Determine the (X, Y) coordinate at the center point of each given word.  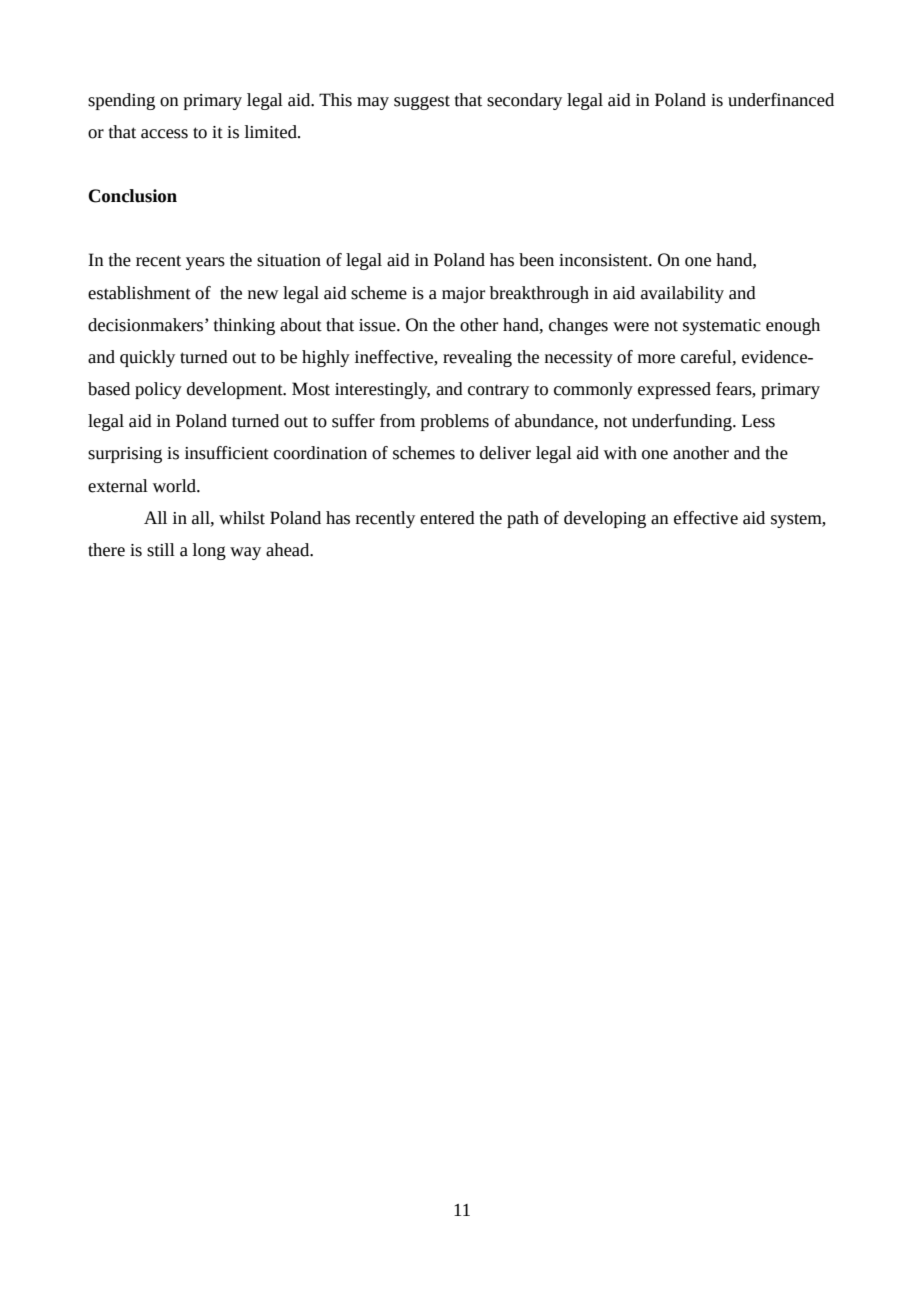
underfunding (683, 422)
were (631, 327)
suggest (422, 103)
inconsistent (604, 260)
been (536, 260)
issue (378, 325)
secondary (524, 101)
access (164, 134)
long (209, 551)
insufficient (227, 453)
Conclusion (132, 196)
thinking (244, 326)
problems (455, 422)
